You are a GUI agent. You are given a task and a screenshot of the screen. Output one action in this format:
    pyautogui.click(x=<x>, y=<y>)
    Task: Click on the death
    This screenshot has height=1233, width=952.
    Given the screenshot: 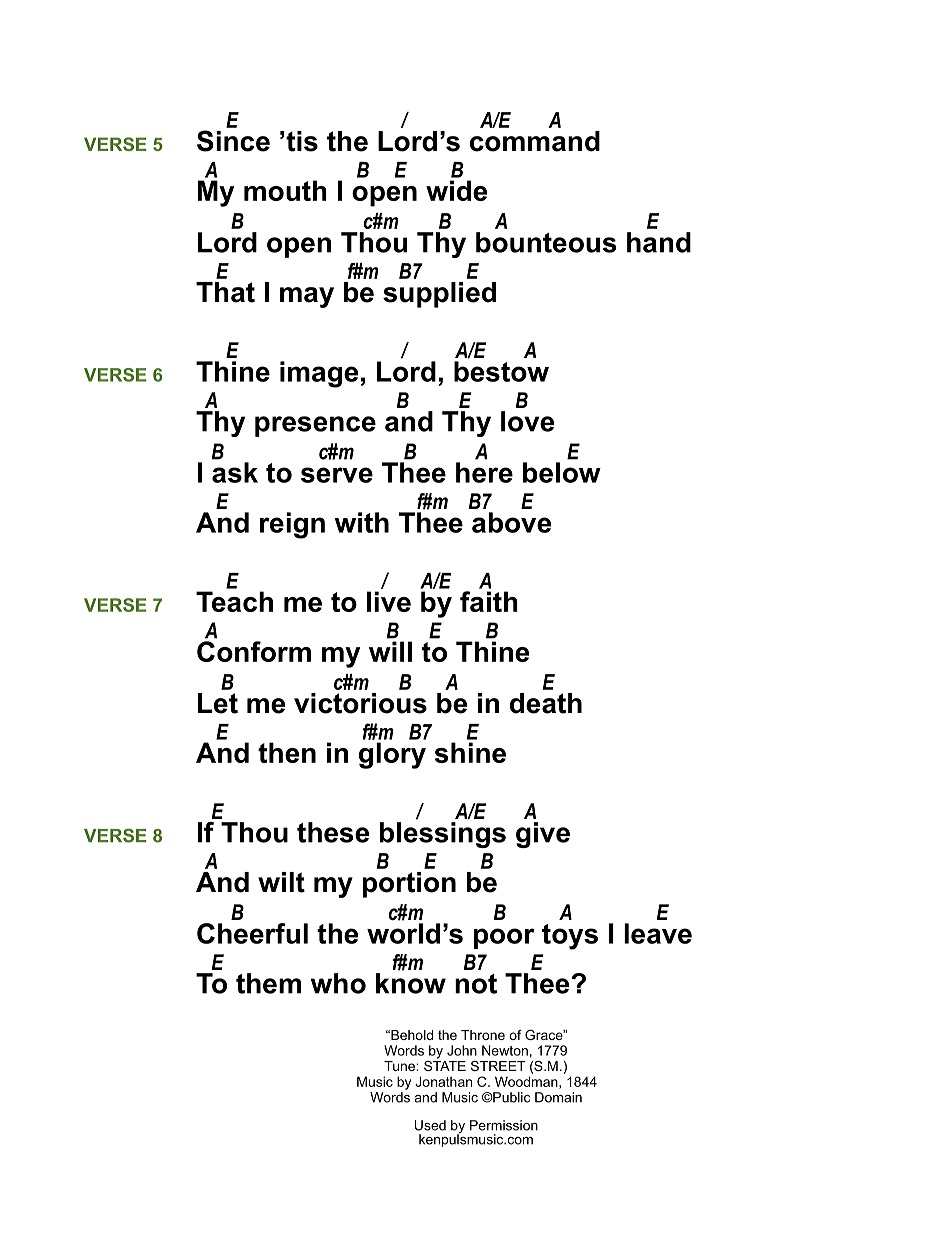 What is the action you would take?
    pyautogui.click(x=546, y=703)
